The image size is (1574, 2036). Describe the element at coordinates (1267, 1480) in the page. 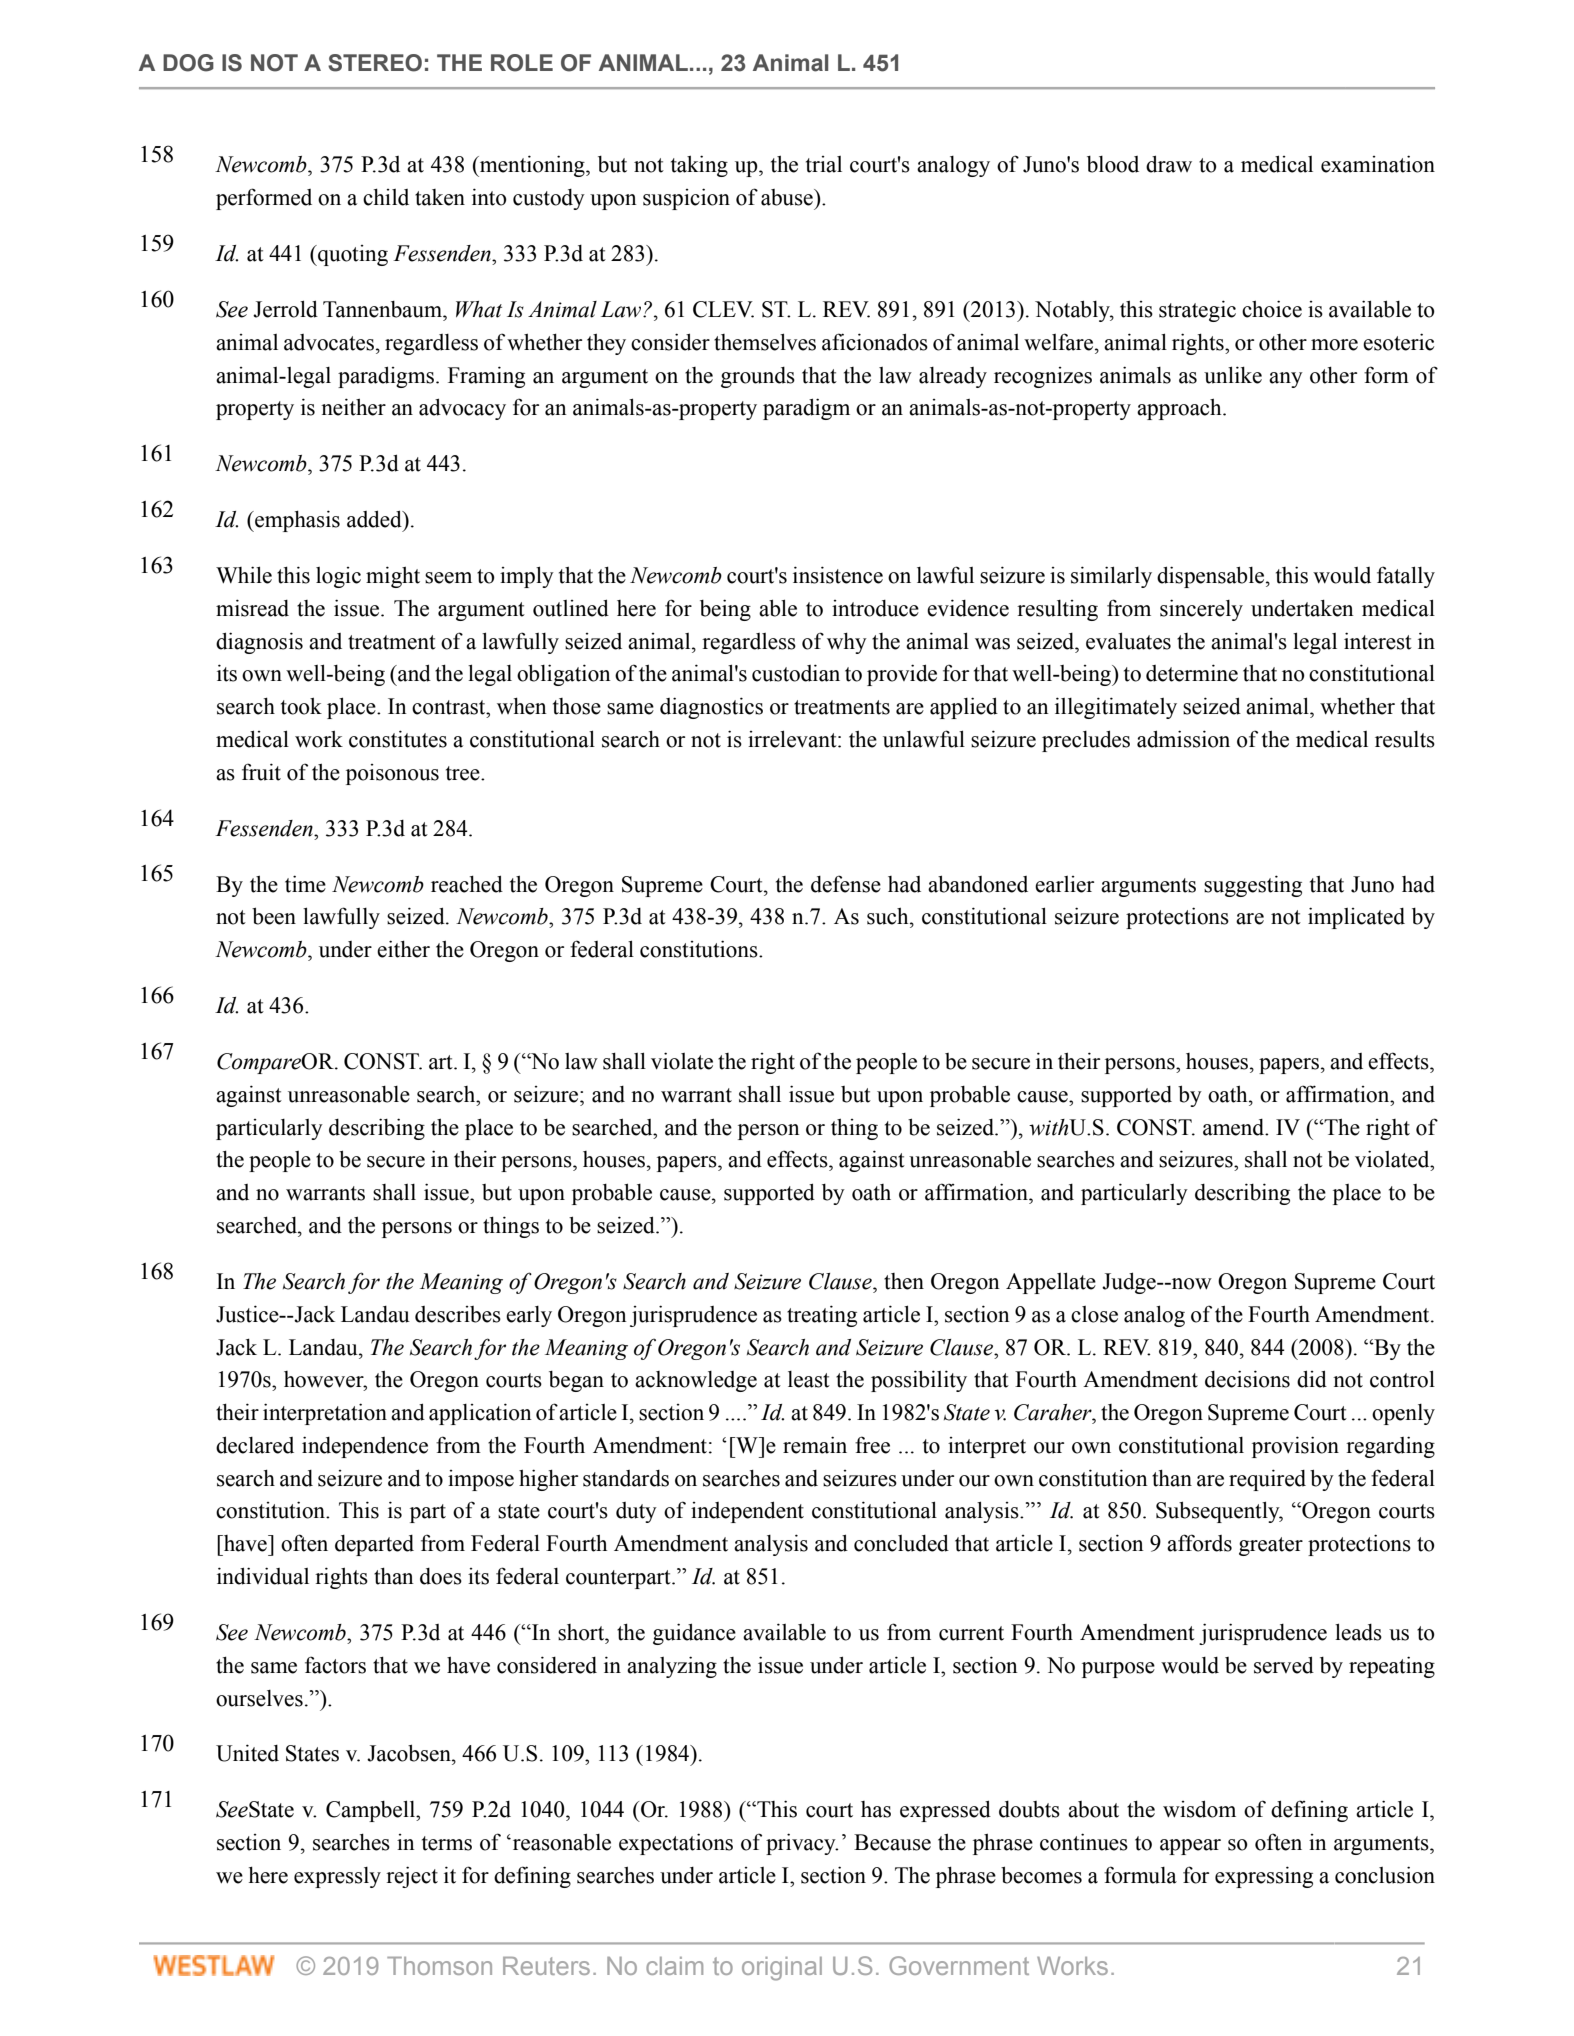

I see `required` at that location.
